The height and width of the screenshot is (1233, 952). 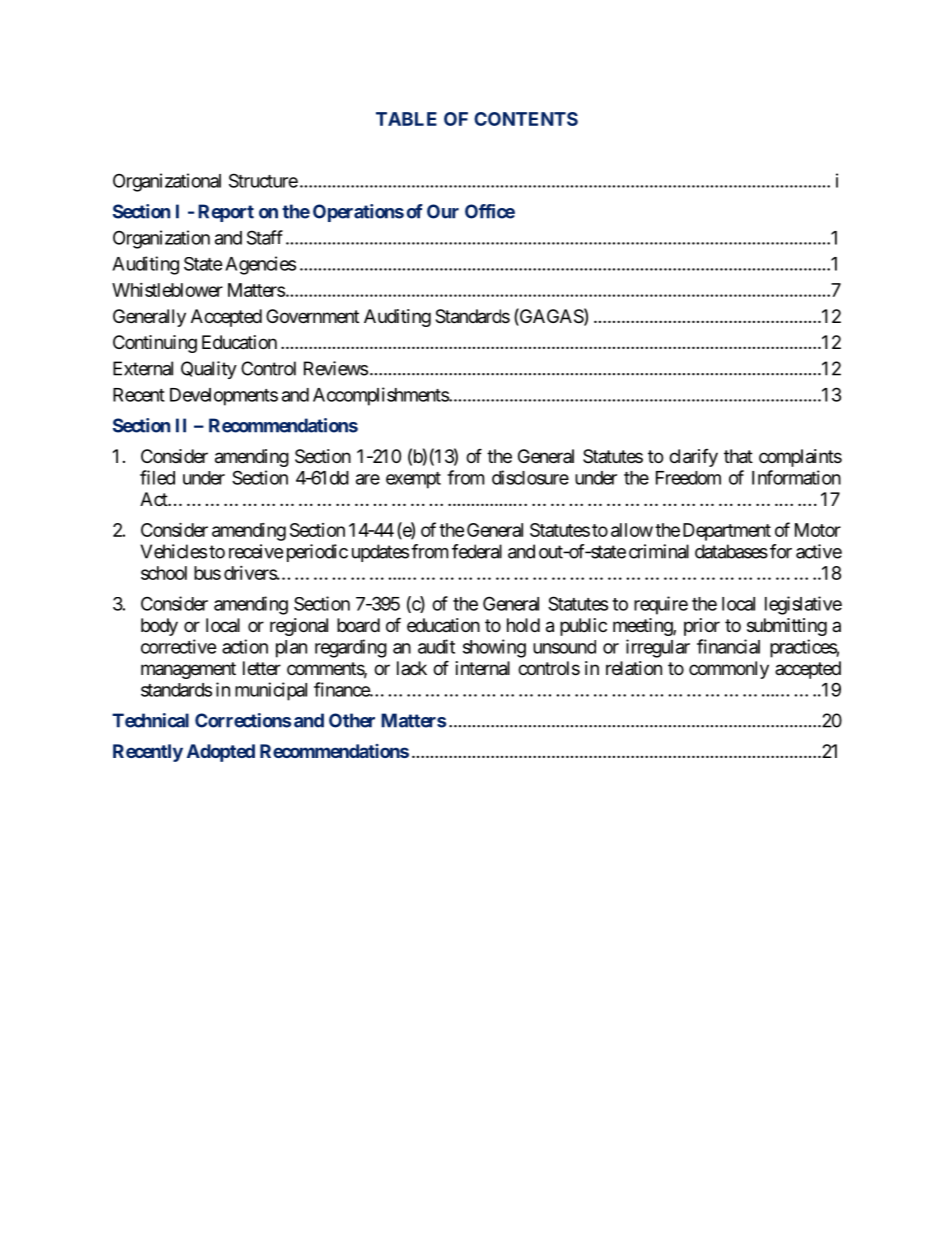 What do you see at coordinates (221, 753) in the screenshot?
I see `Adopted` at bounding box center [221, 753].
